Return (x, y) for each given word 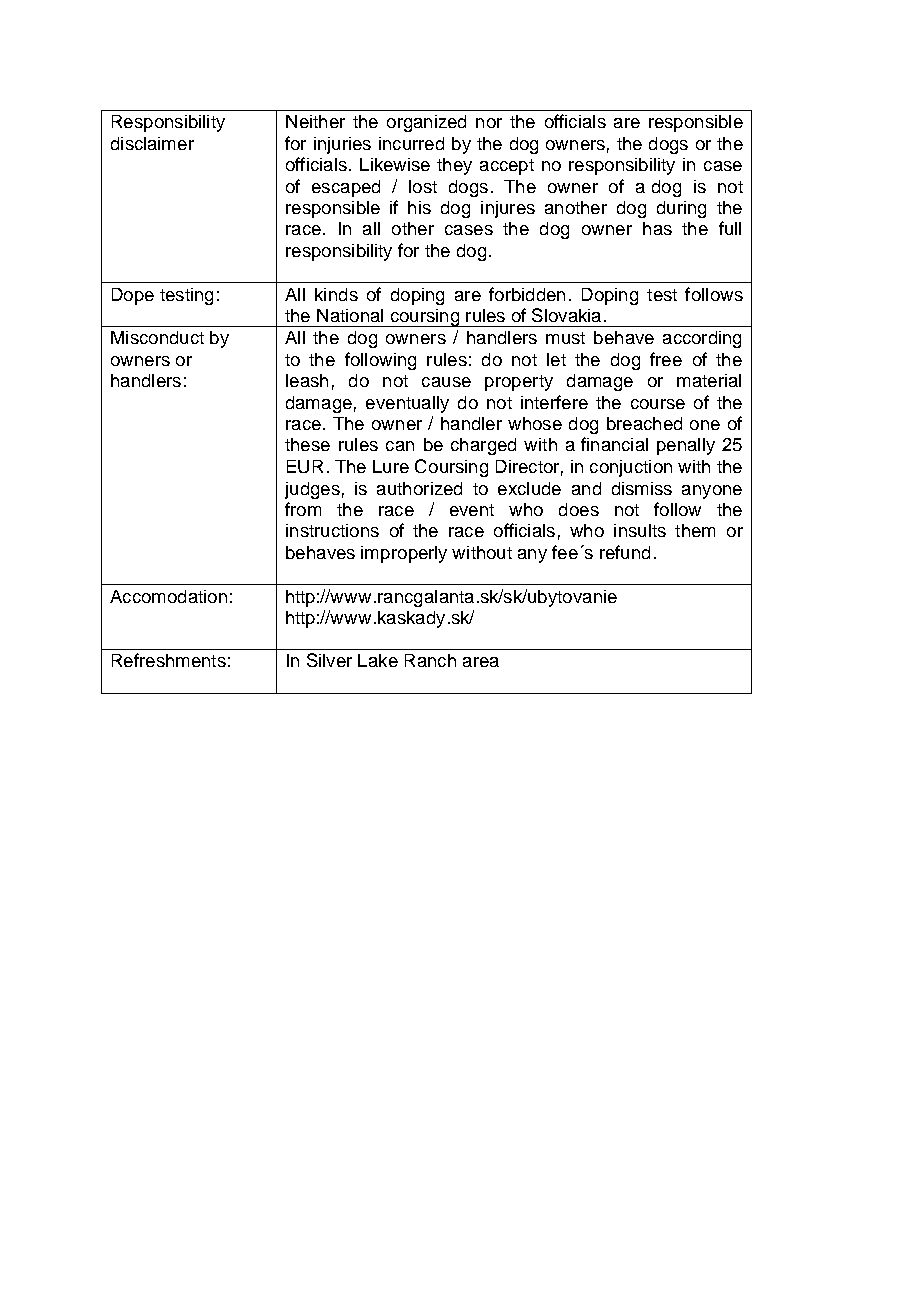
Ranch (430, 660)
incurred (411, 143)
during (681, 209)
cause (446, 382)
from (303, 509)
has (657, 228)
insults (640, 530)
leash (307, 380)
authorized (419, 488)
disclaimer (152, 143)
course (658, 404)
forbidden (527, 294)
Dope (133, 296)
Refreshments (169, 660)
